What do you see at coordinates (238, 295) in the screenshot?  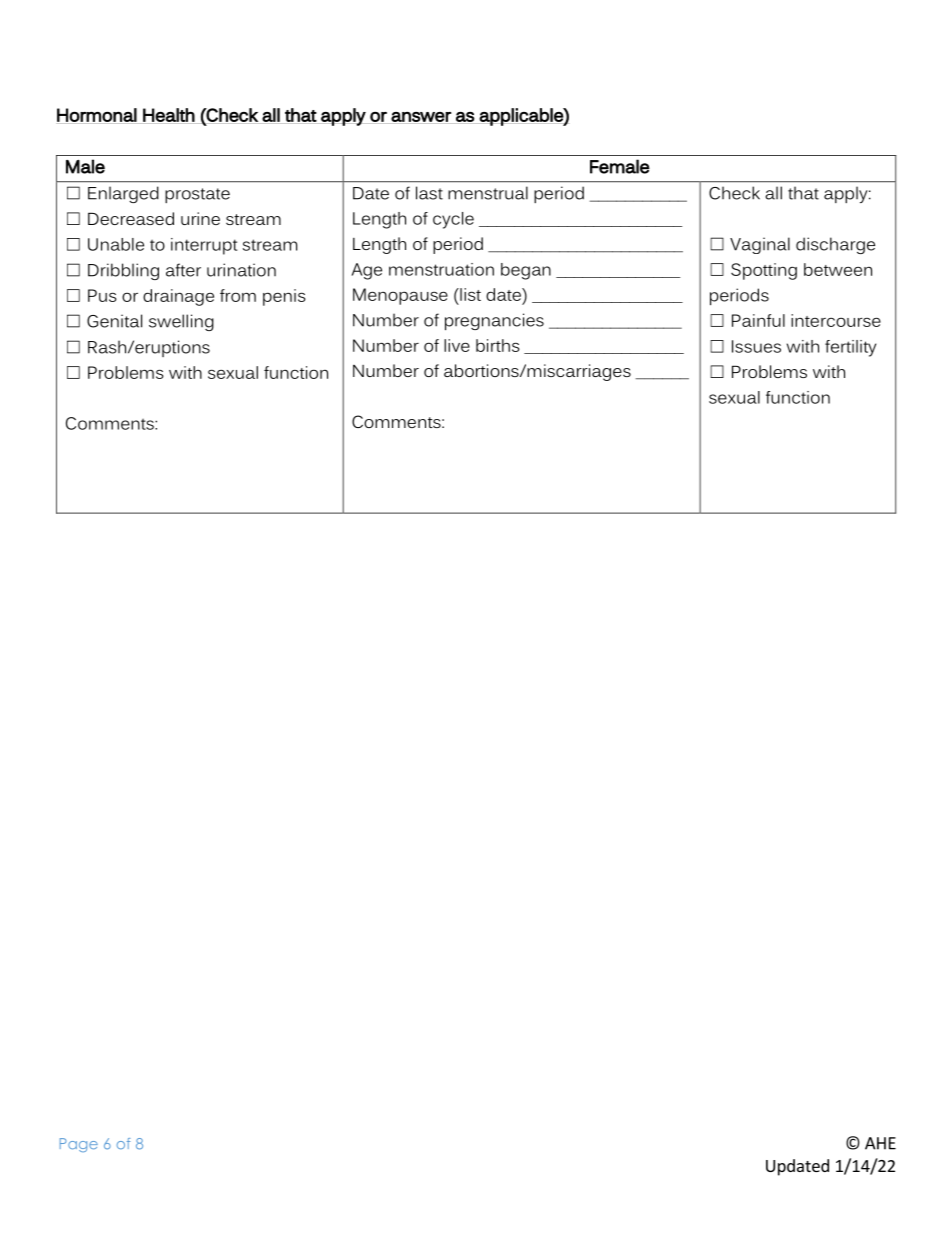 I see `from` at bounding box center [238, 295].
